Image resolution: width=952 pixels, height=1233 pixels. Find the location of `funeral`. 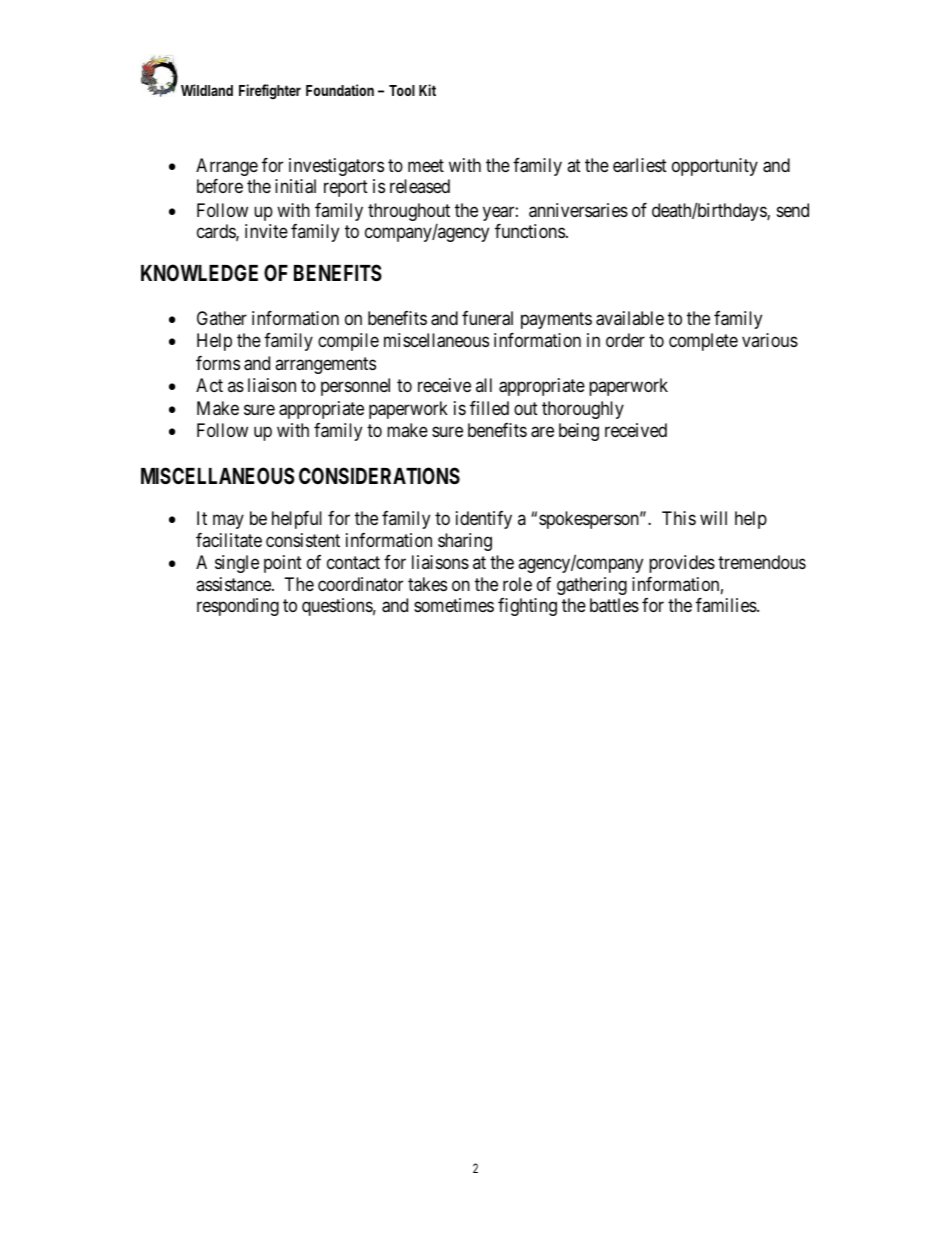

funeral is located at coordinates (487, 318).
